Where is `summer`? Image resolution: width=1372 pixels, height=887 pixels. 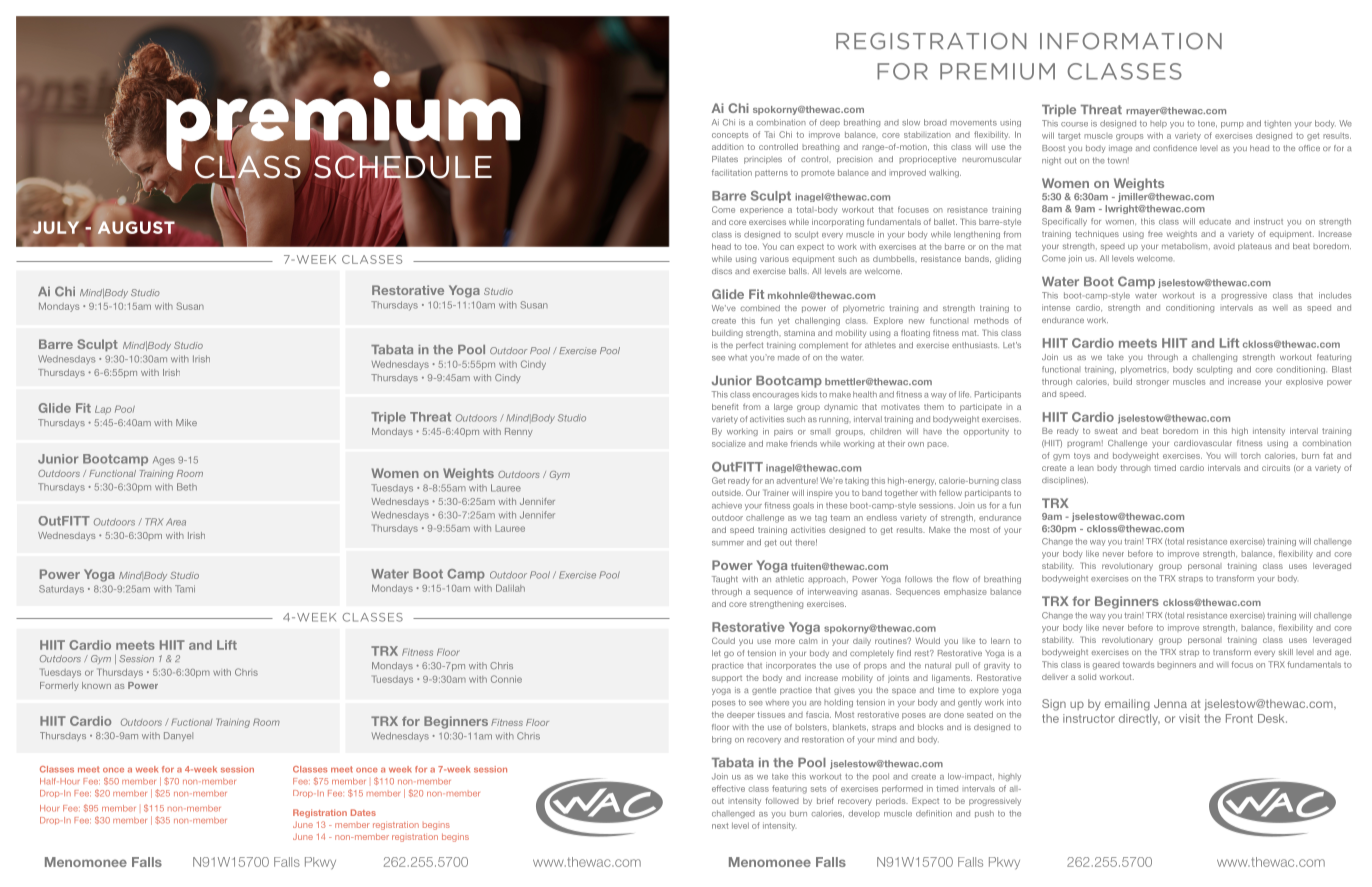 summer is located at coordinates (728, 543).
